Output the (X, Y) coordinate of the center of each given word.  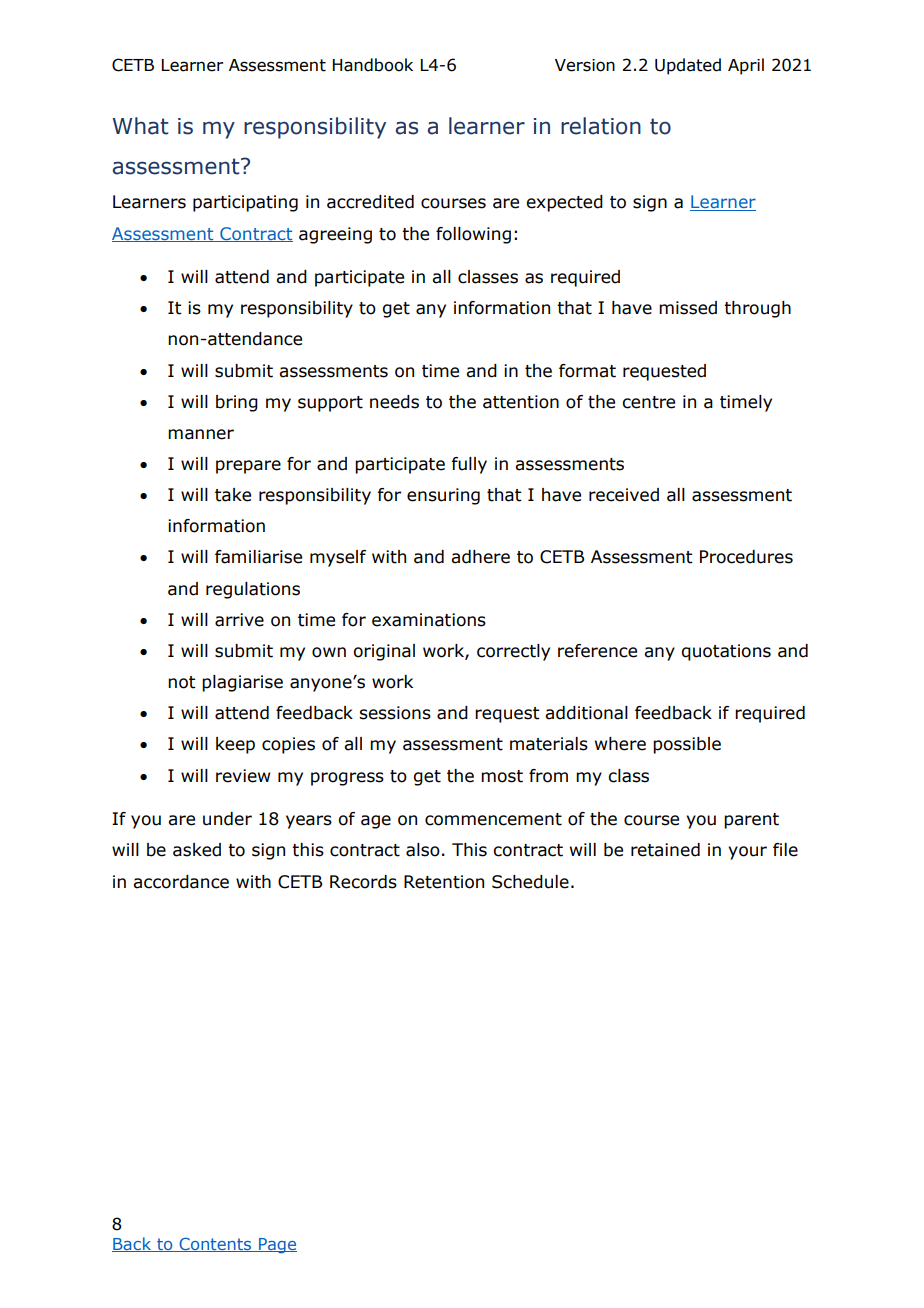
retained (665, 850)
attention (521, 402)
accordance (181, 882)
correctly (513, 652)
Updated (688, 66)
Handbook (373, 65)
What (140, 126)
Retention (444, 882)
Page (277, 1246)
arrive (239, 620)
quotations (726, 652)
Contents (215, 1245)
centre (648, 402)
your (747, 853)
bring (237, 403)
